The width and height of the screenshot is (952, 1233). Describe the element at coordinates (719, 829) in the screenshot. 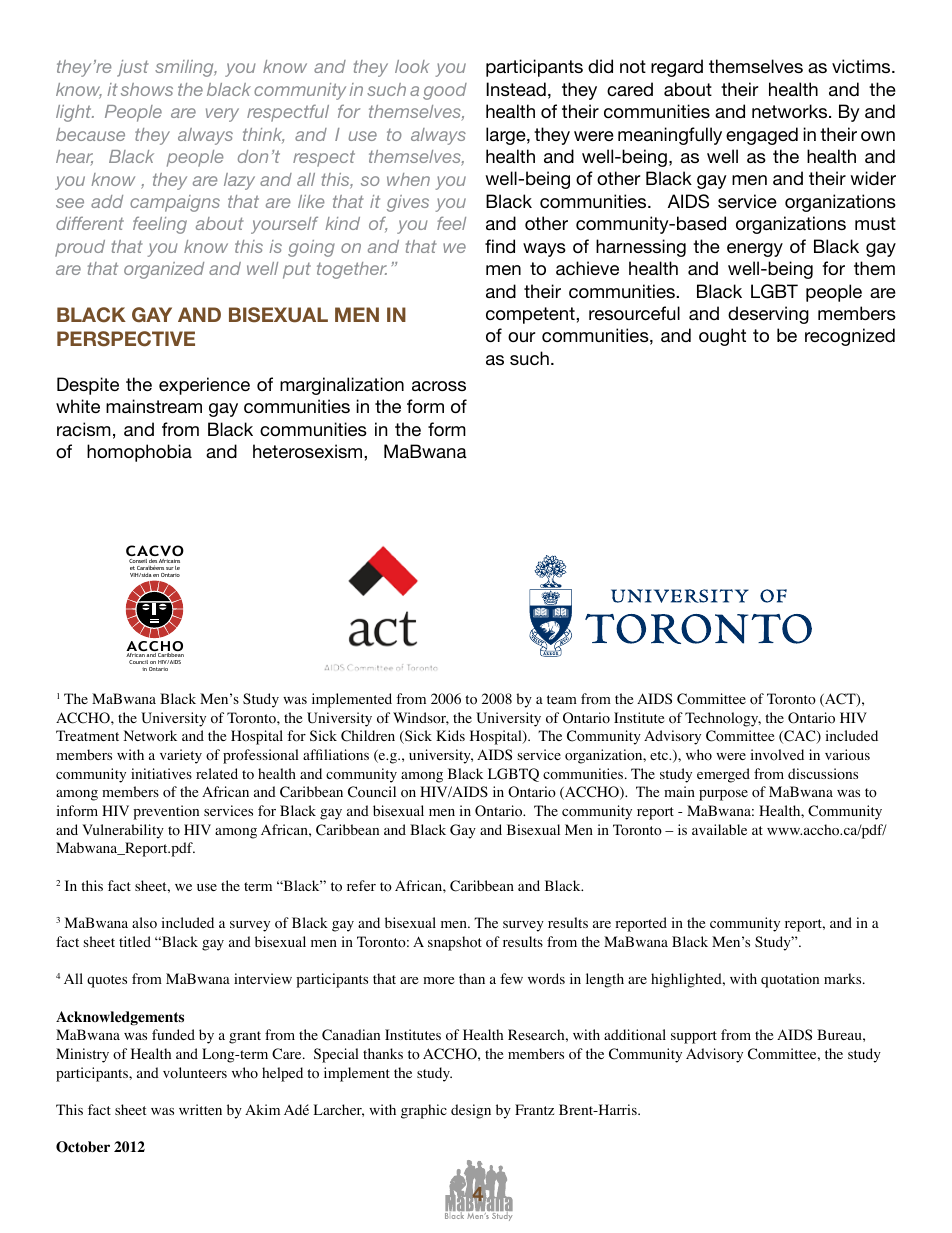

I see `available` at that location.
